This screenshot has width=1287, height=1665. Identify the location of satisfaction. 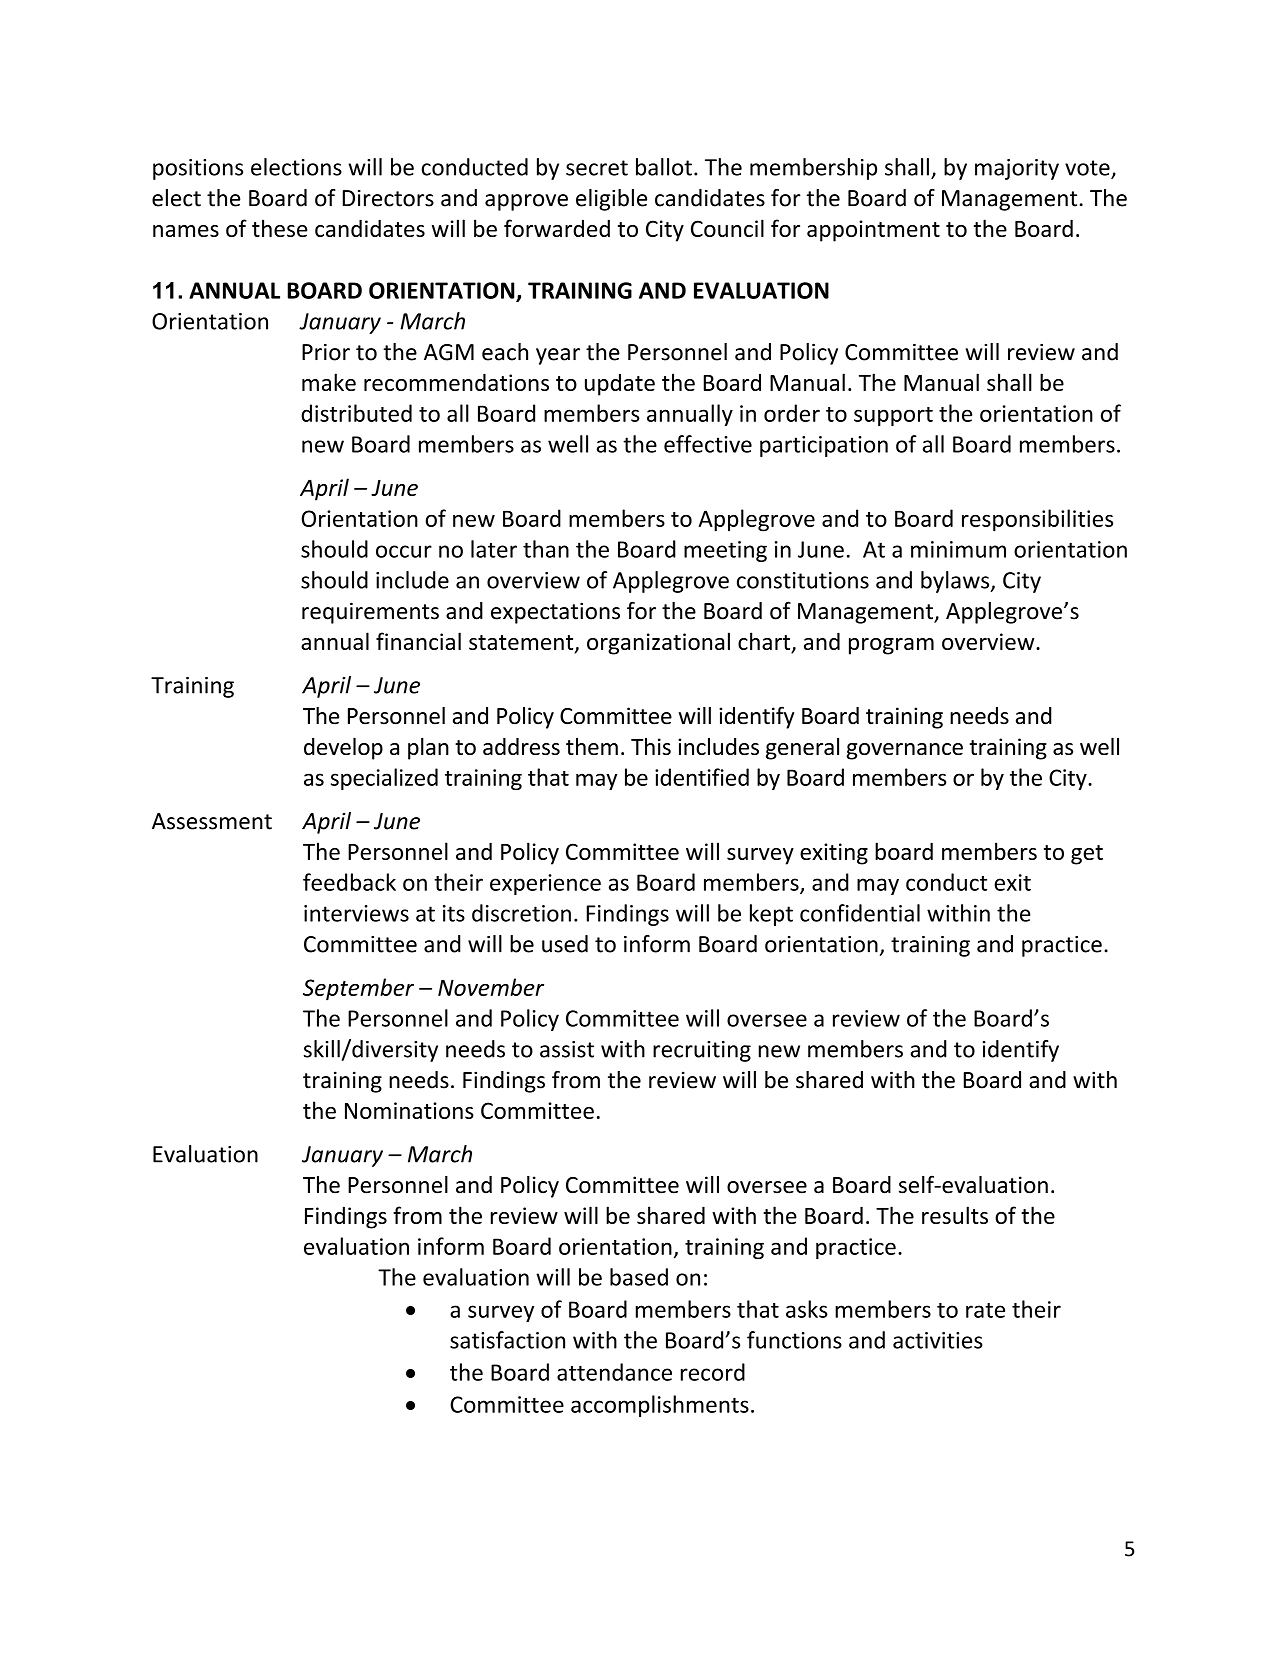
(507, 1340).
